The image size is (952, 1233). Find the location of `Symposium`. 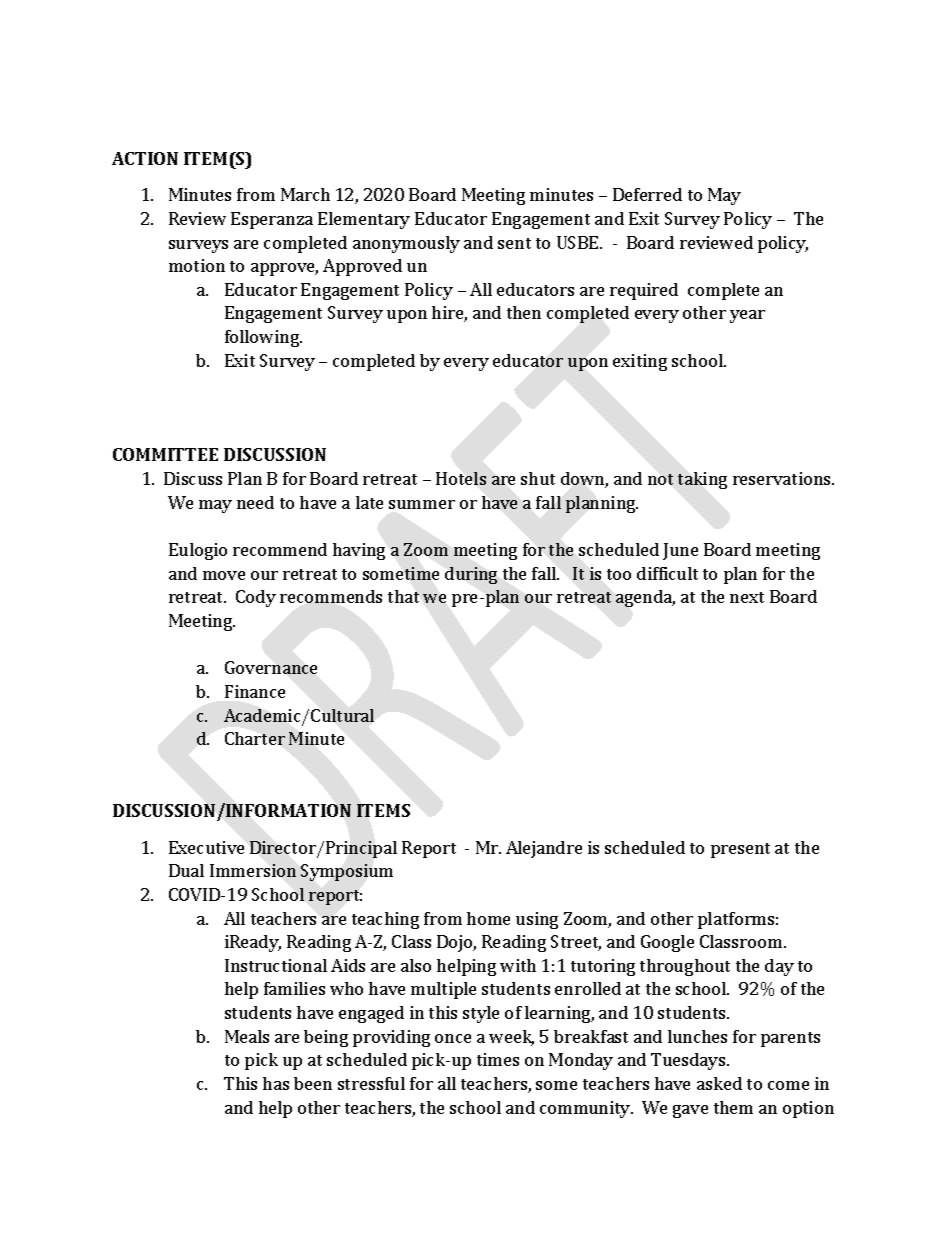

Symposium is located at coordinates (347, 872).
